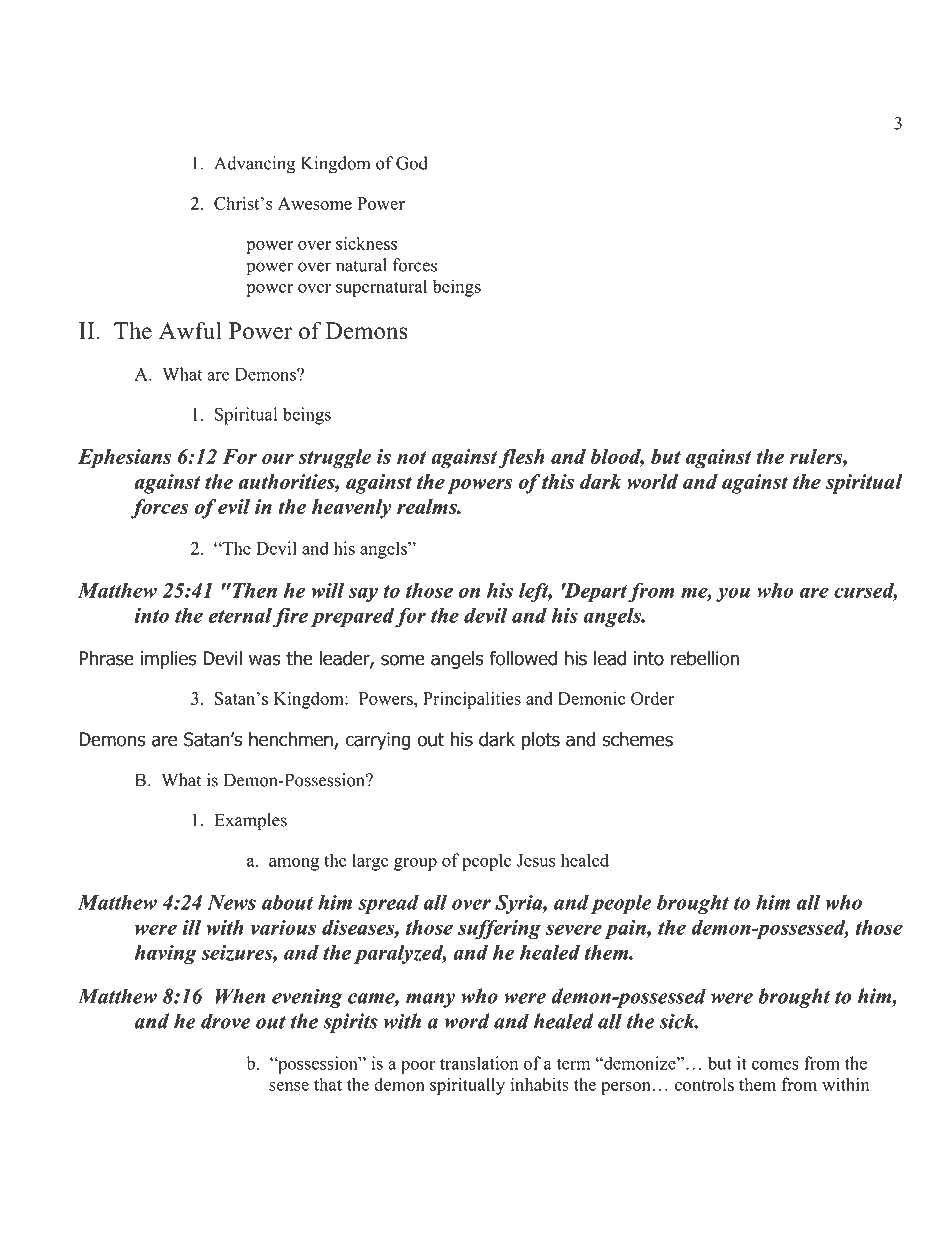 This image has height=1233, width=952. What do you see at coordinates (378, 741) in the image?
I see `carrying` at bounding box center [378, 741].
